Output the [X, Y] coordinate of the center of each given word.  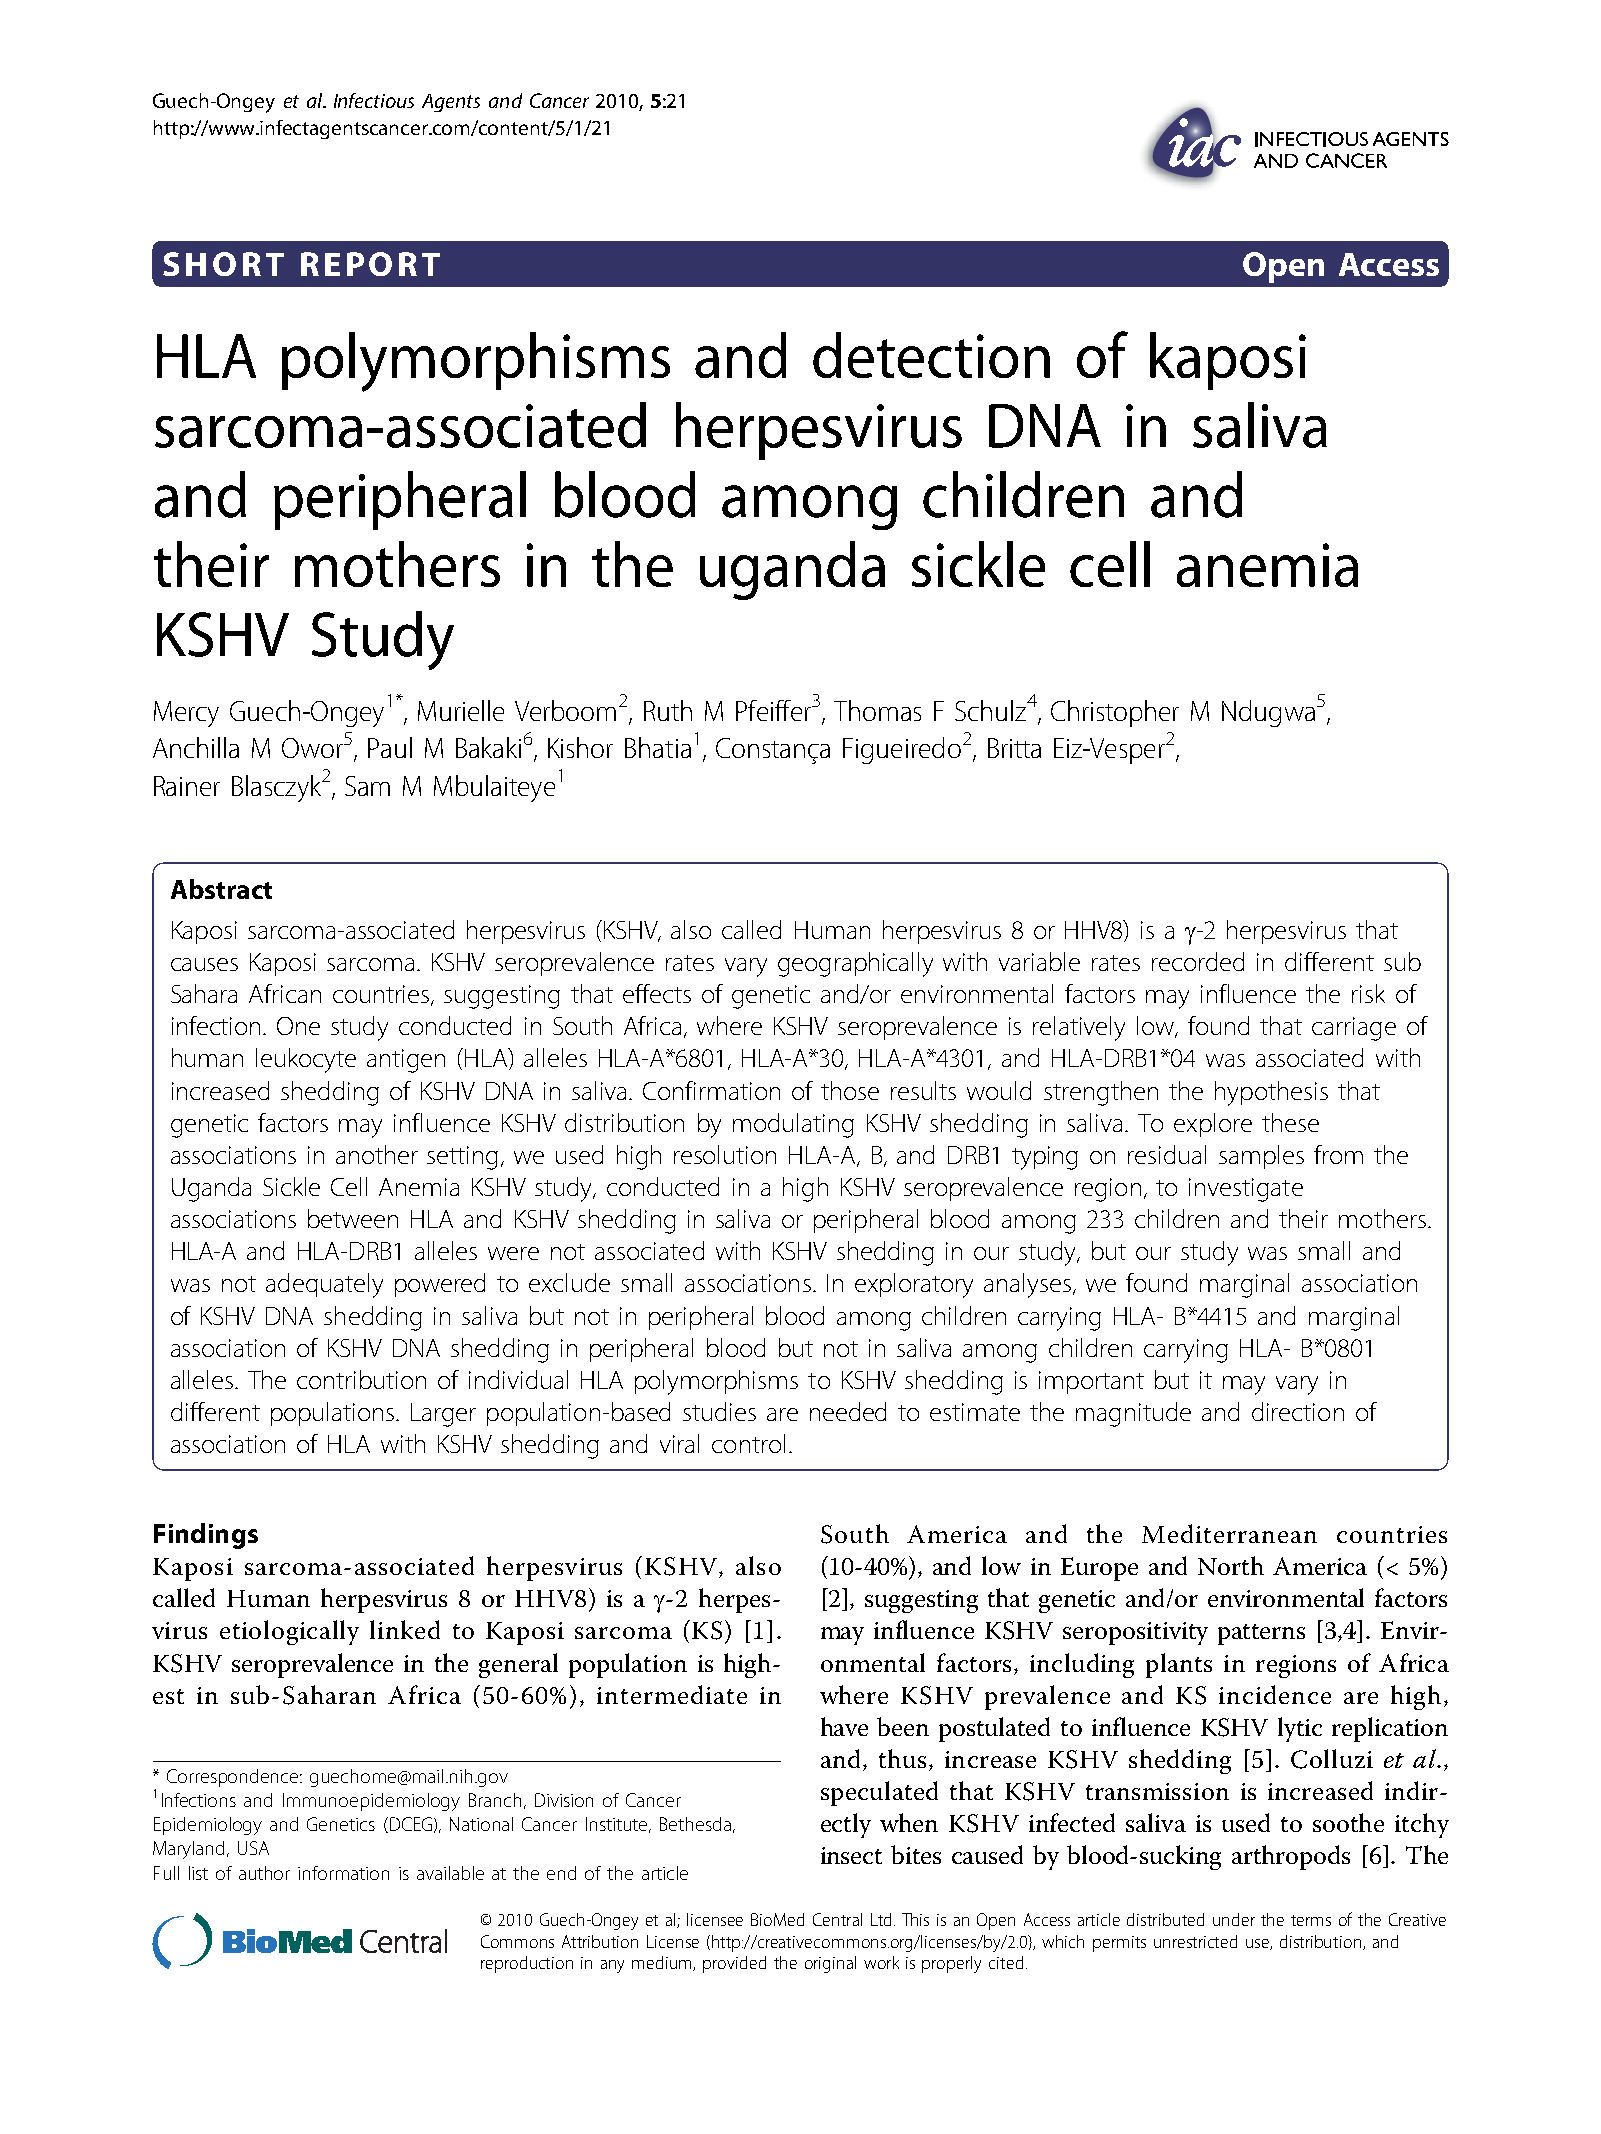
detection [931, 355]
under [1234, 1919]
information [343, 1873]
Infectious [374, 100]
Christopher [1115, 713]
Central [837, 1919]
